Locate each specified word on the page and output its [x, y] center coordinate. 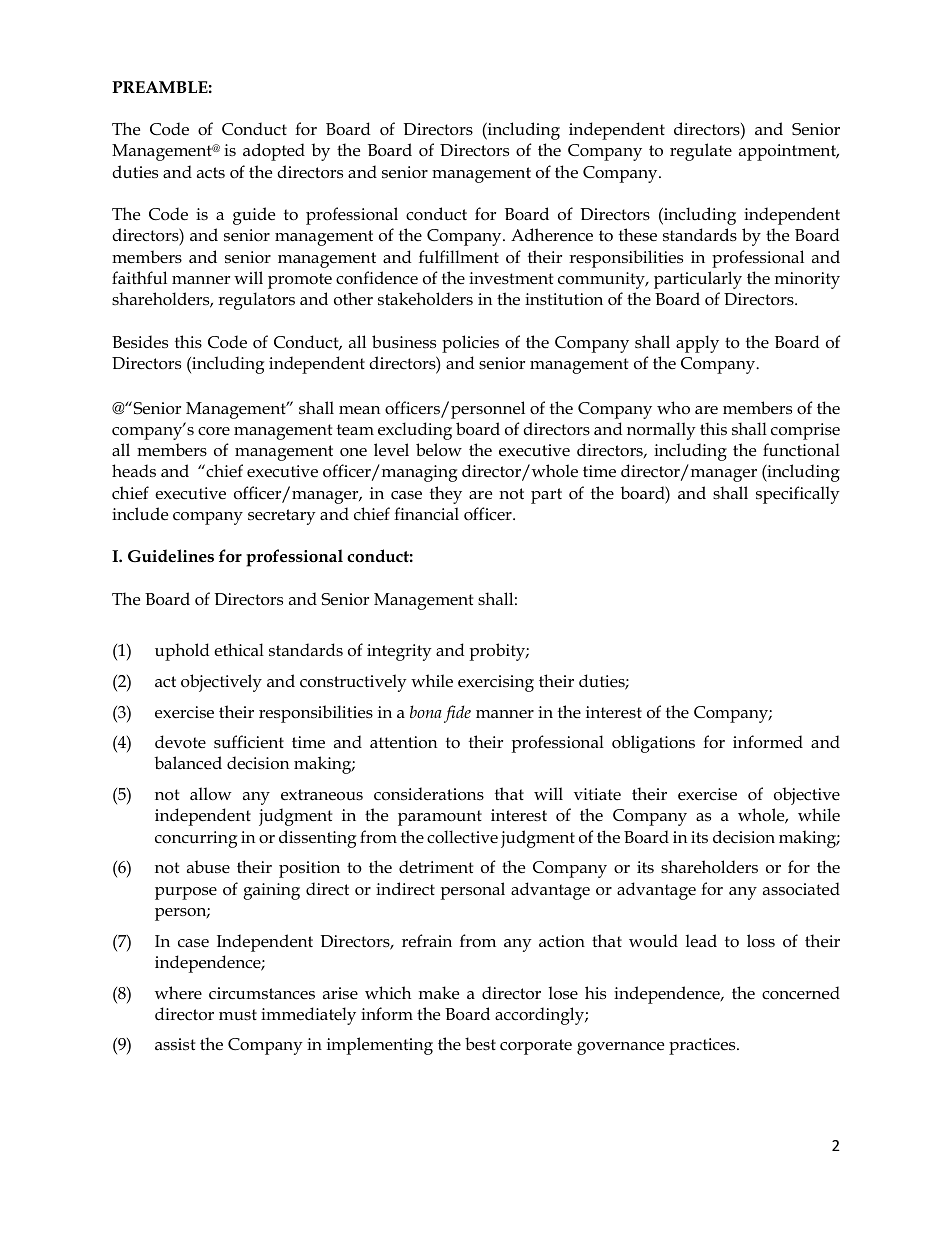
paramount [440, 818]
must [238, 1014]
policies [470, 344]
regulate [701, 152]
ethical [239, 650]
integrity [399, 652]
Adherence [552, 235]
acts [211, 172]
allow [211, 794]
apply [697, 344]
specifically [798, 495]
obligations [653, 744]
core [214, 431]
